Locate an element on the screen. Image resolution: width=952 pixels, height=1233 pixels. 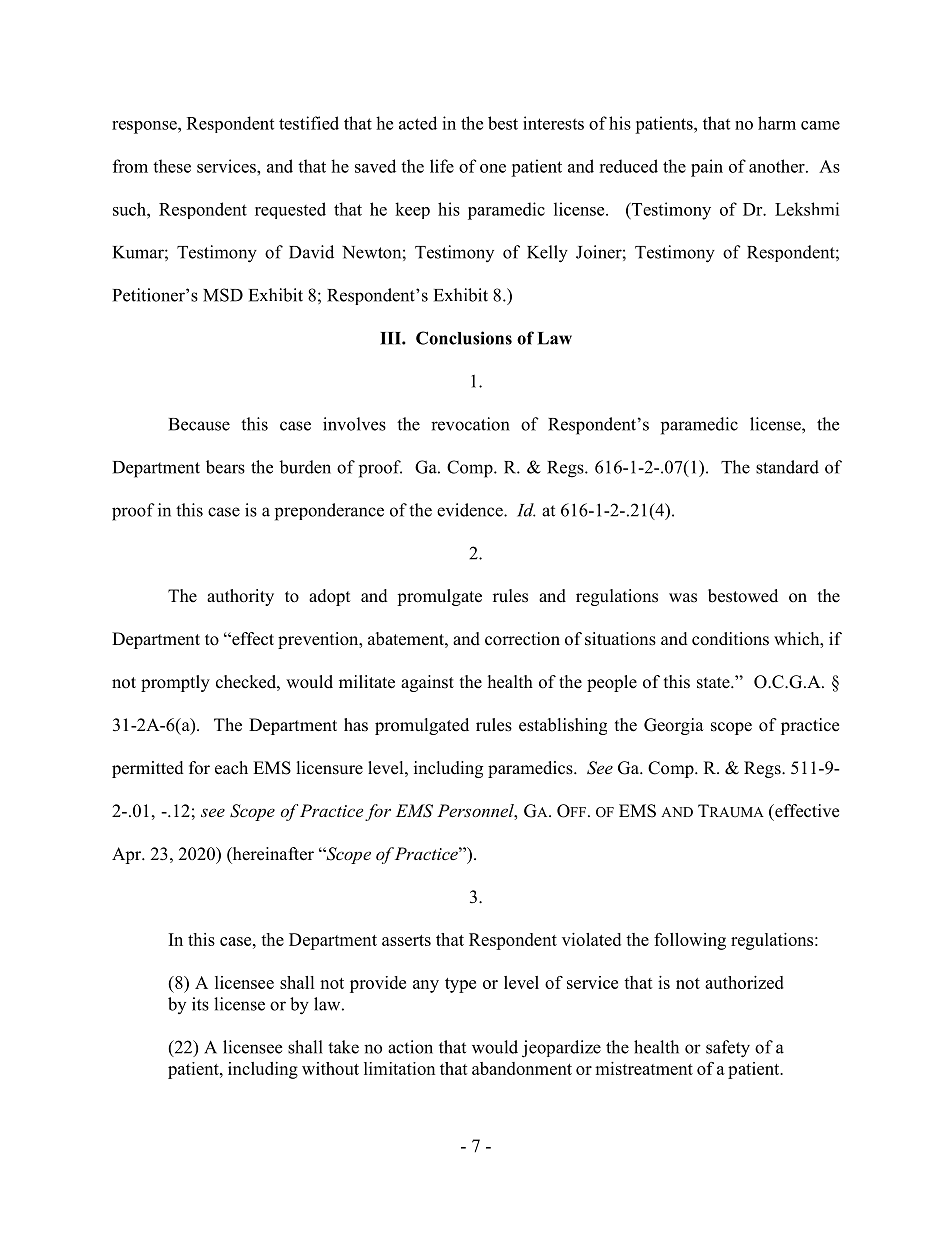
Conclusions is located at coordinates (464, 338).
